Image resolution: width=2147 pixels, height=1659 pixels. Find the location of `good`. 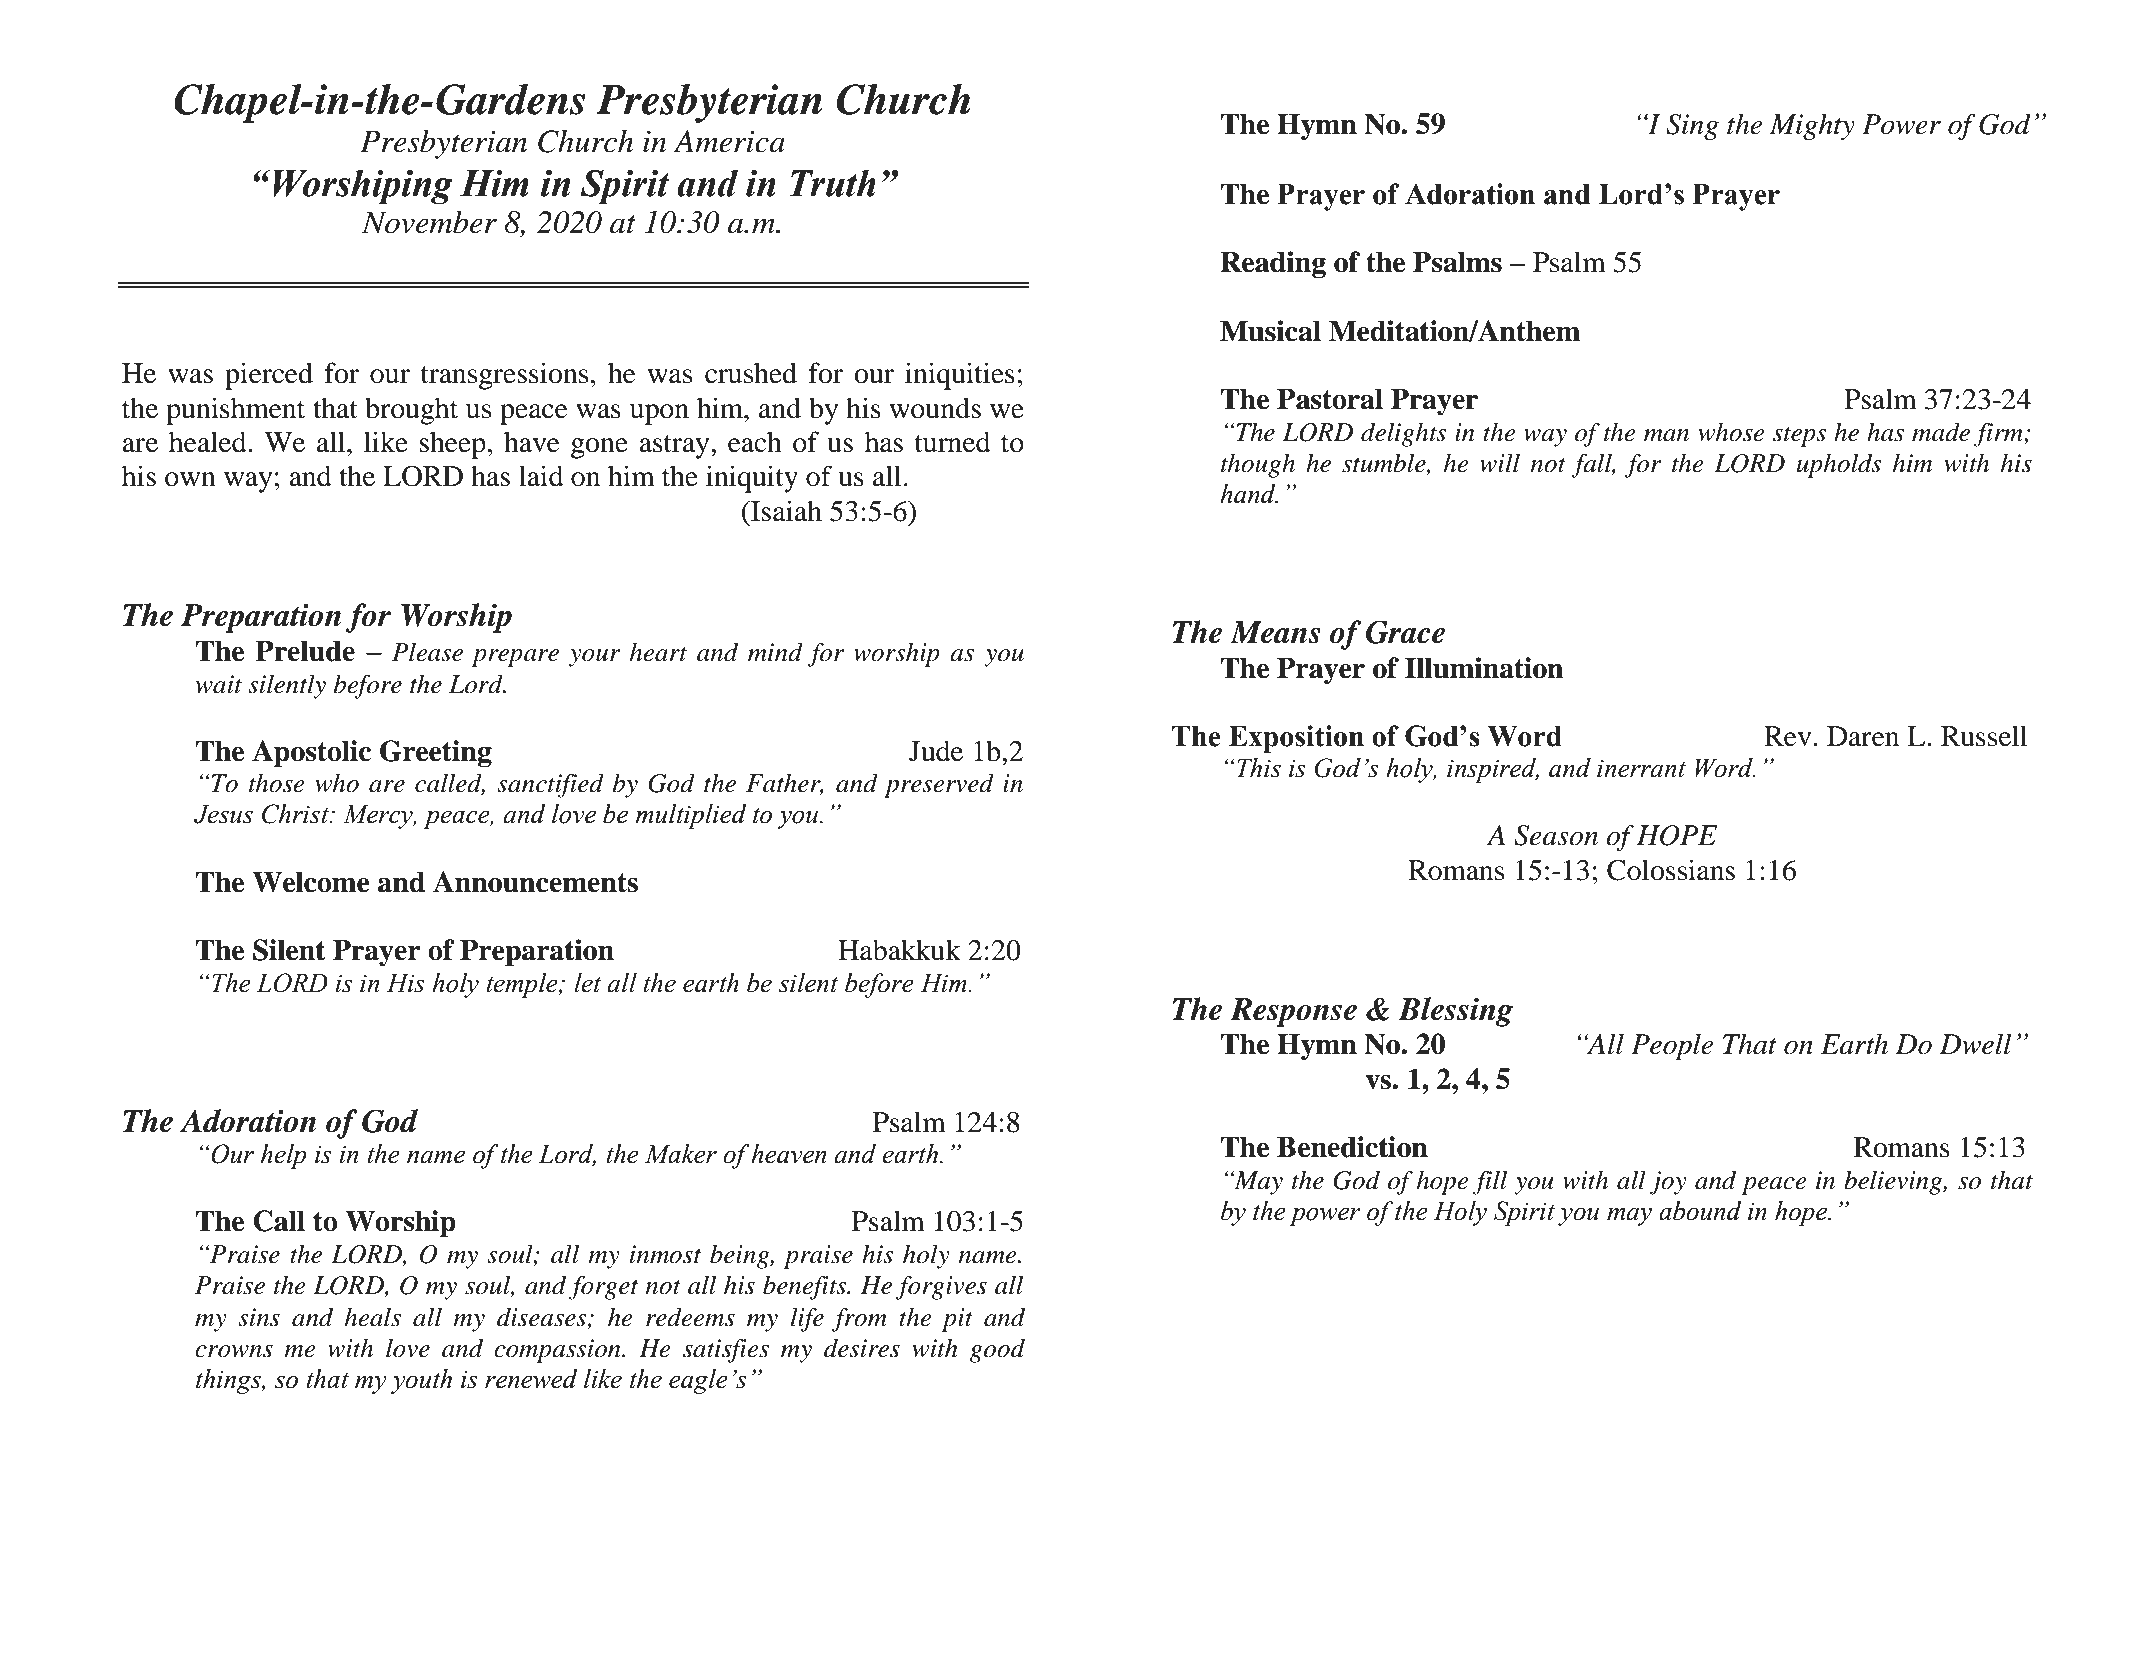

good is located at coordinates (997, 1350).
